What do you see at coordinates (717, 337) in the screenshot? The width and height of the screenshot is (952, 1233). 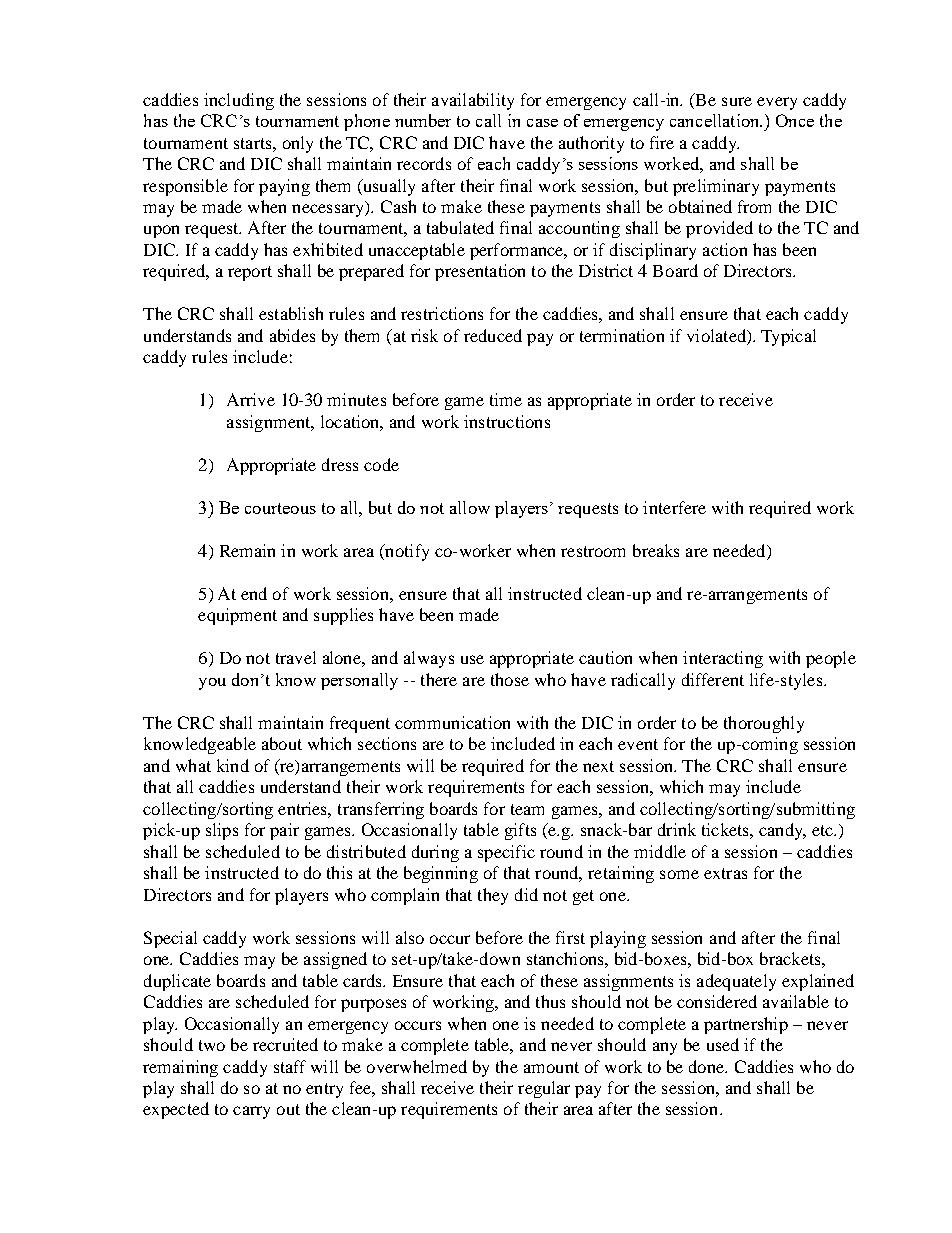 I see `violated` at bounding box center [717, 337].
